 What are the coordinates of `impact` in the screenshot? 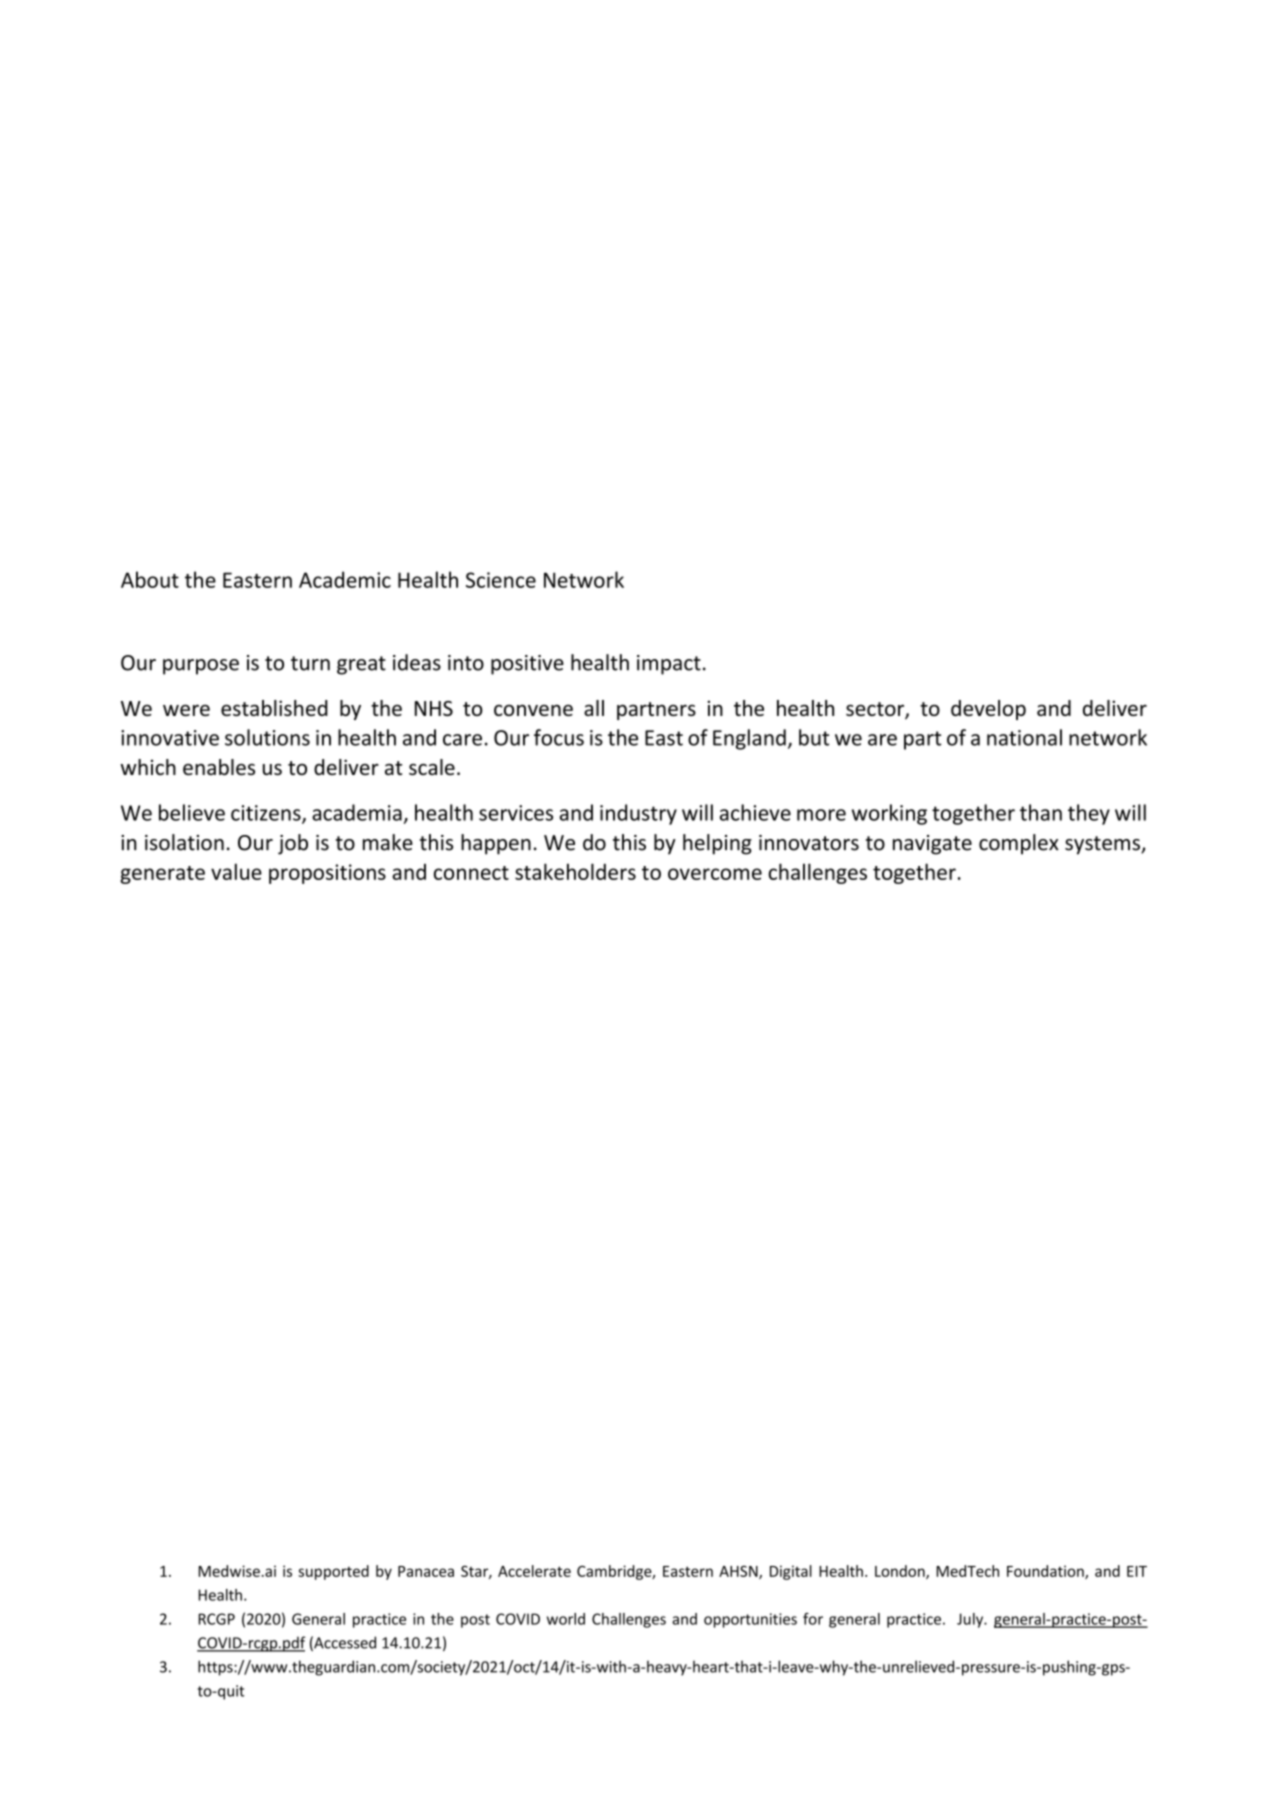 It's located at (669, 665).
